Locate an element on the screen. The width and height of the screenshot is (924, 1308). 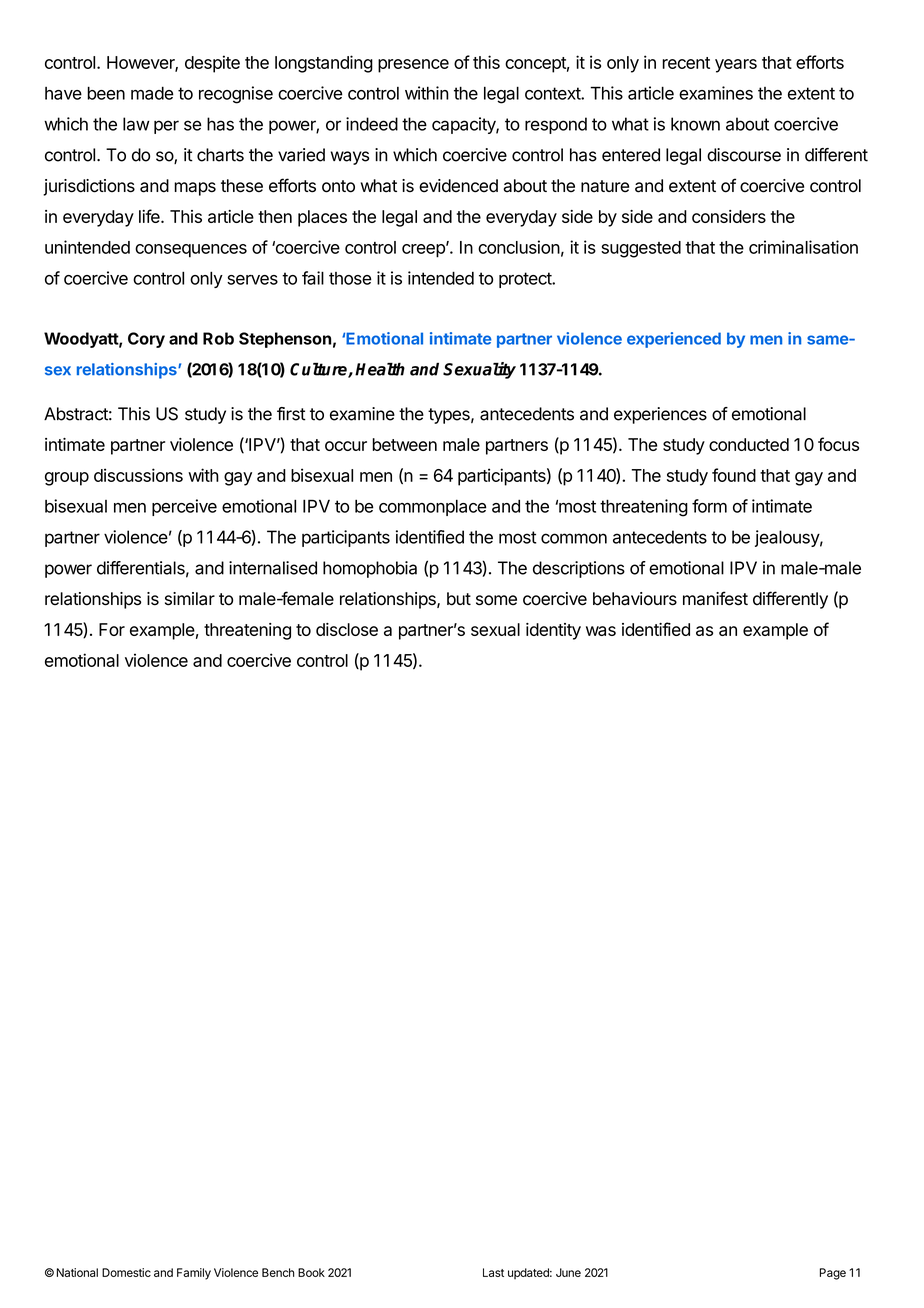
similar is located at coordinates (190, 599).
